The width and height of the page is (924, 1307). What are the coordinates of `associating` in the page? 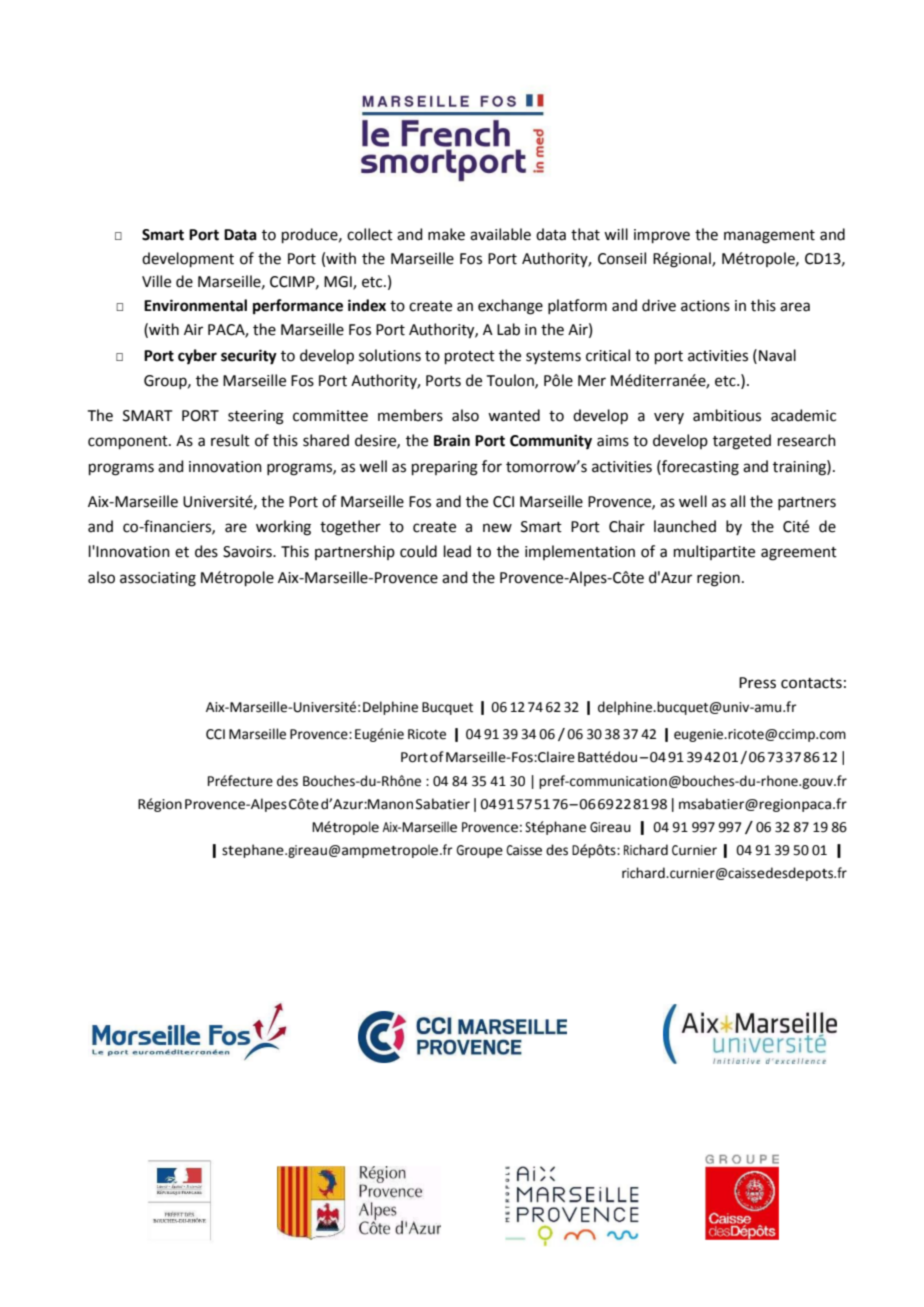 It's located at (158, 579).
